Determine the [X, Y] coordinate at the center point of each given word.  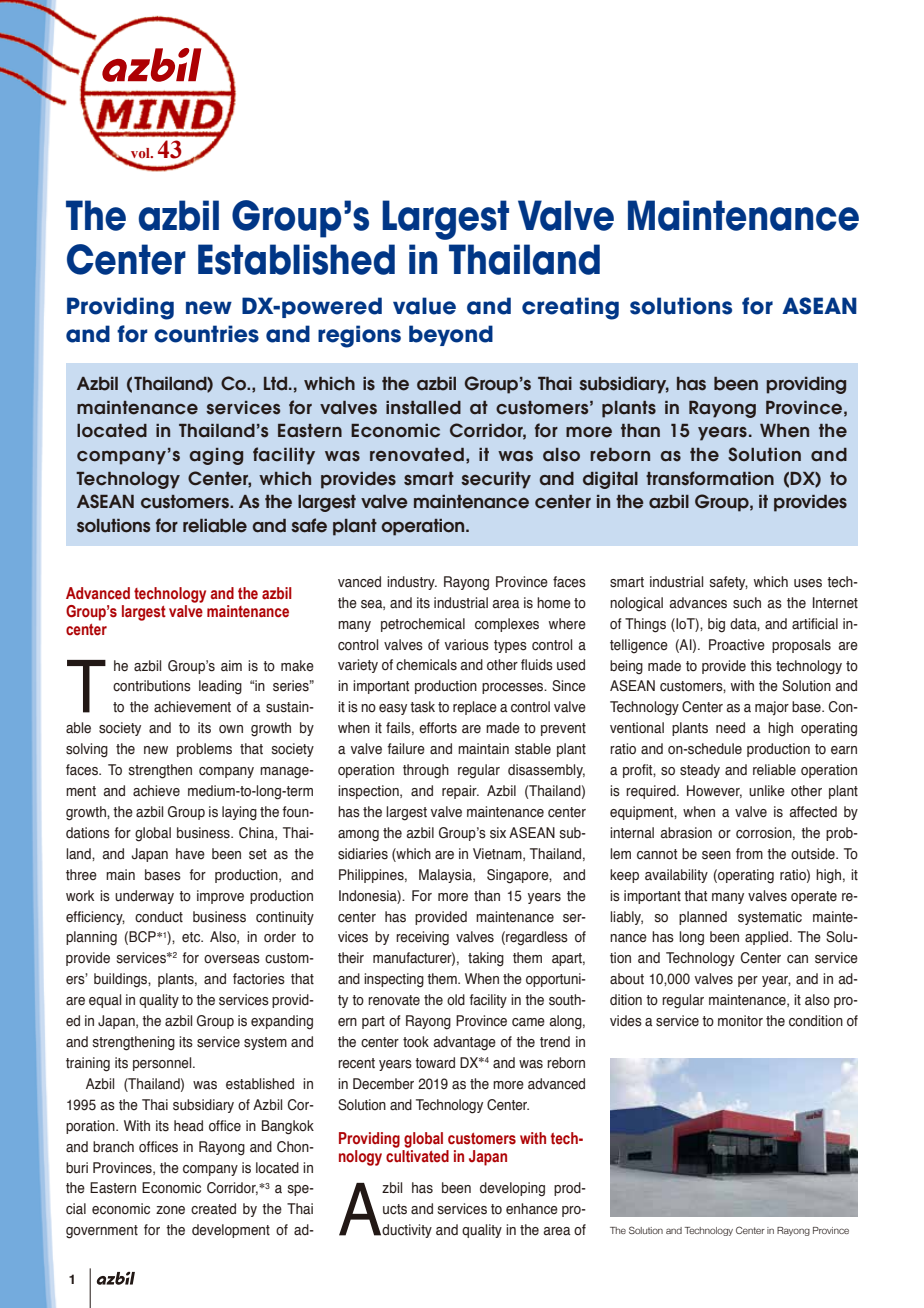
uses [808, 583]
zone [170, 1210]
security [496, 480]
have [190, 853]
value [424, 306]
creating [570, 308]
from [749, 853]
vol [140, 154]
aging [216, 456]
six [498, 833]
